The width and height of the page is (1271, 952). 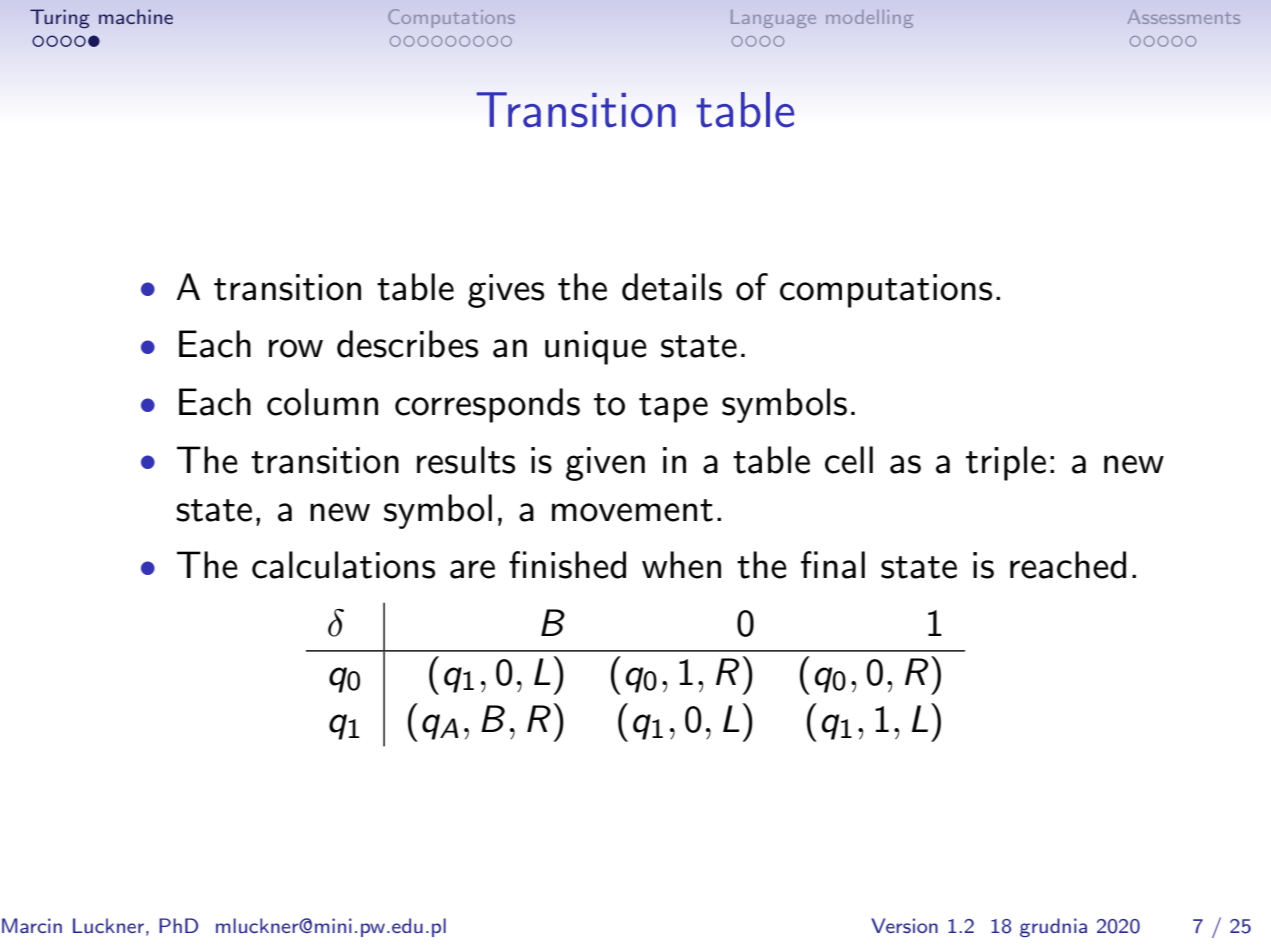 I want to click on unique, so click(x=596, y=348).
